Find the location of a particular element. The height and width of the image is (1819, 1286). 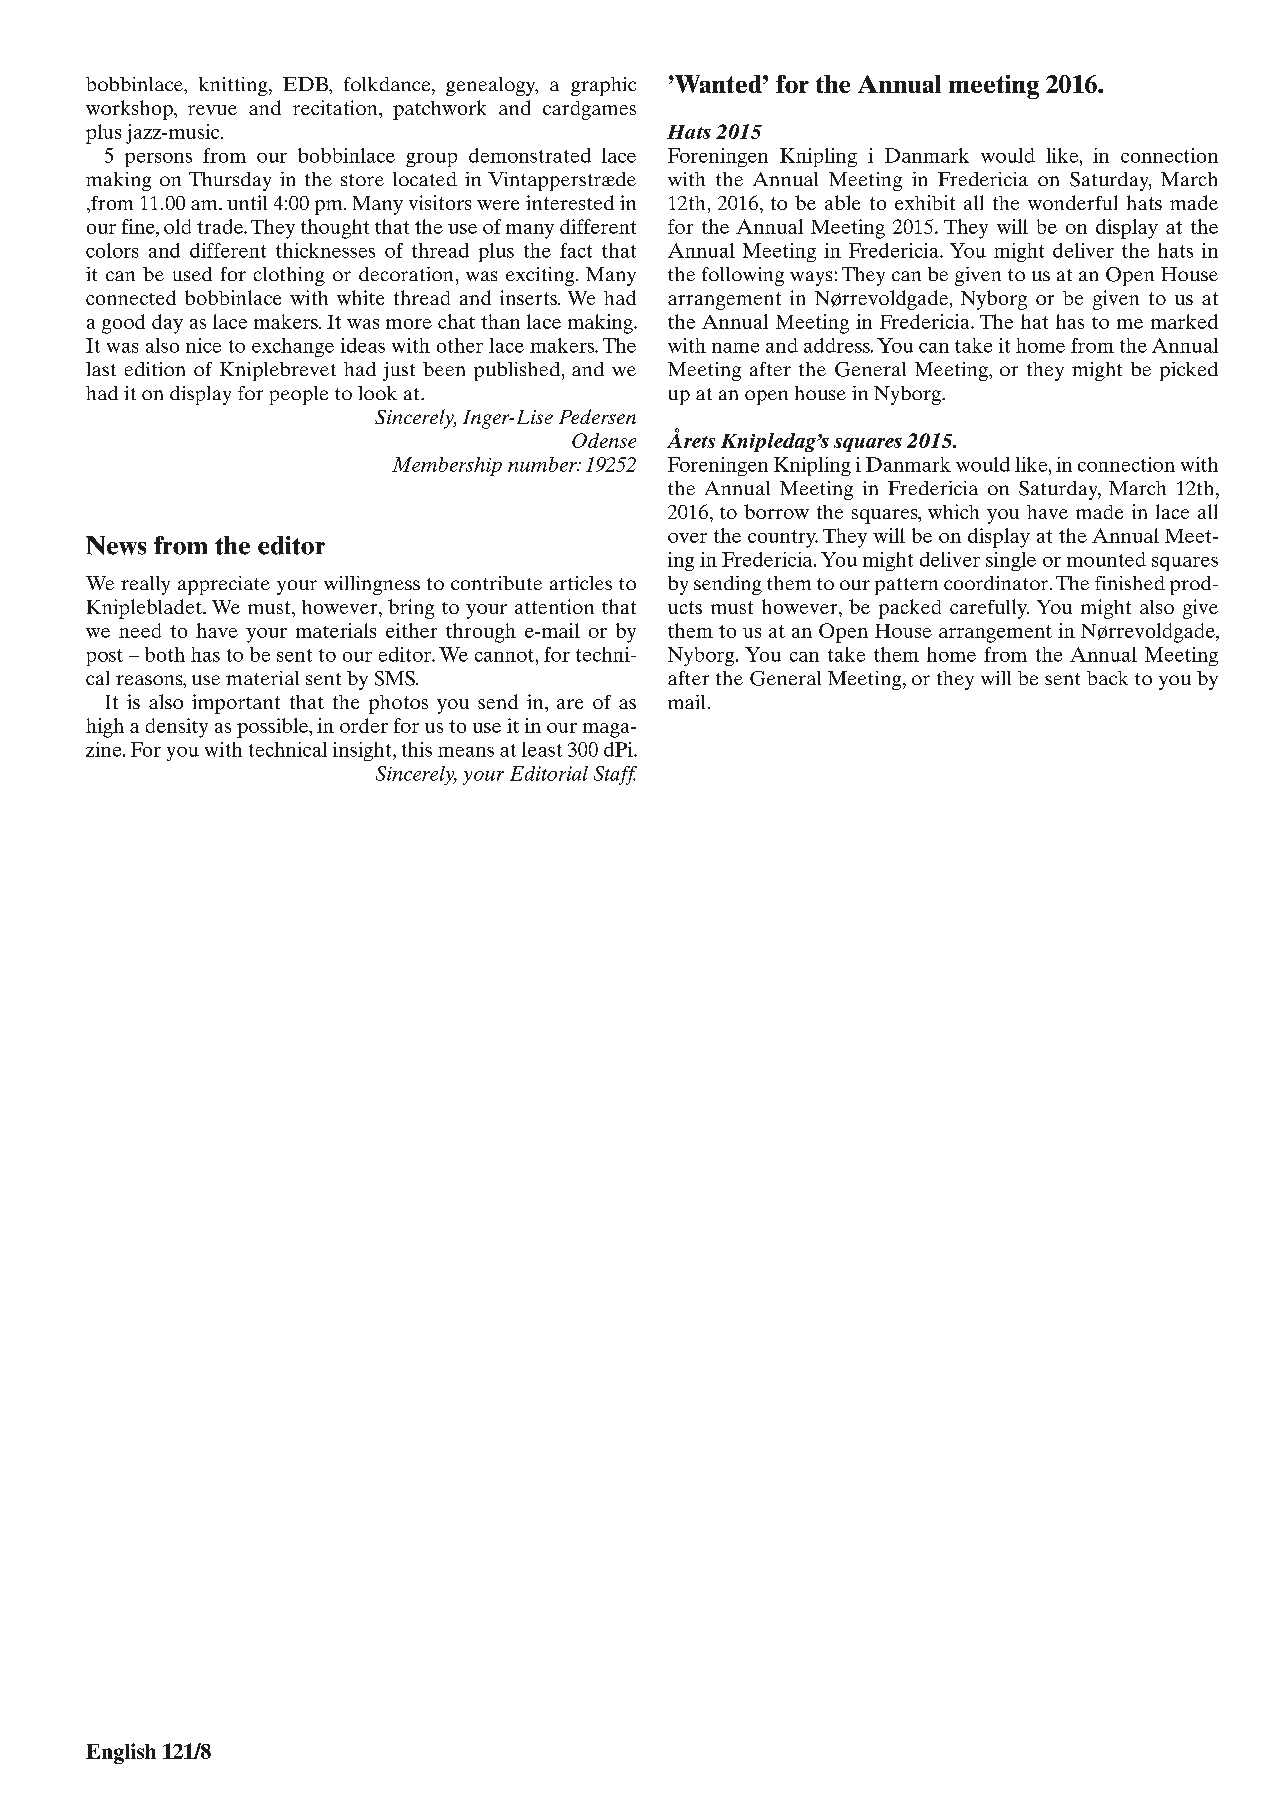

revue is located at coordinates (212, 110).
